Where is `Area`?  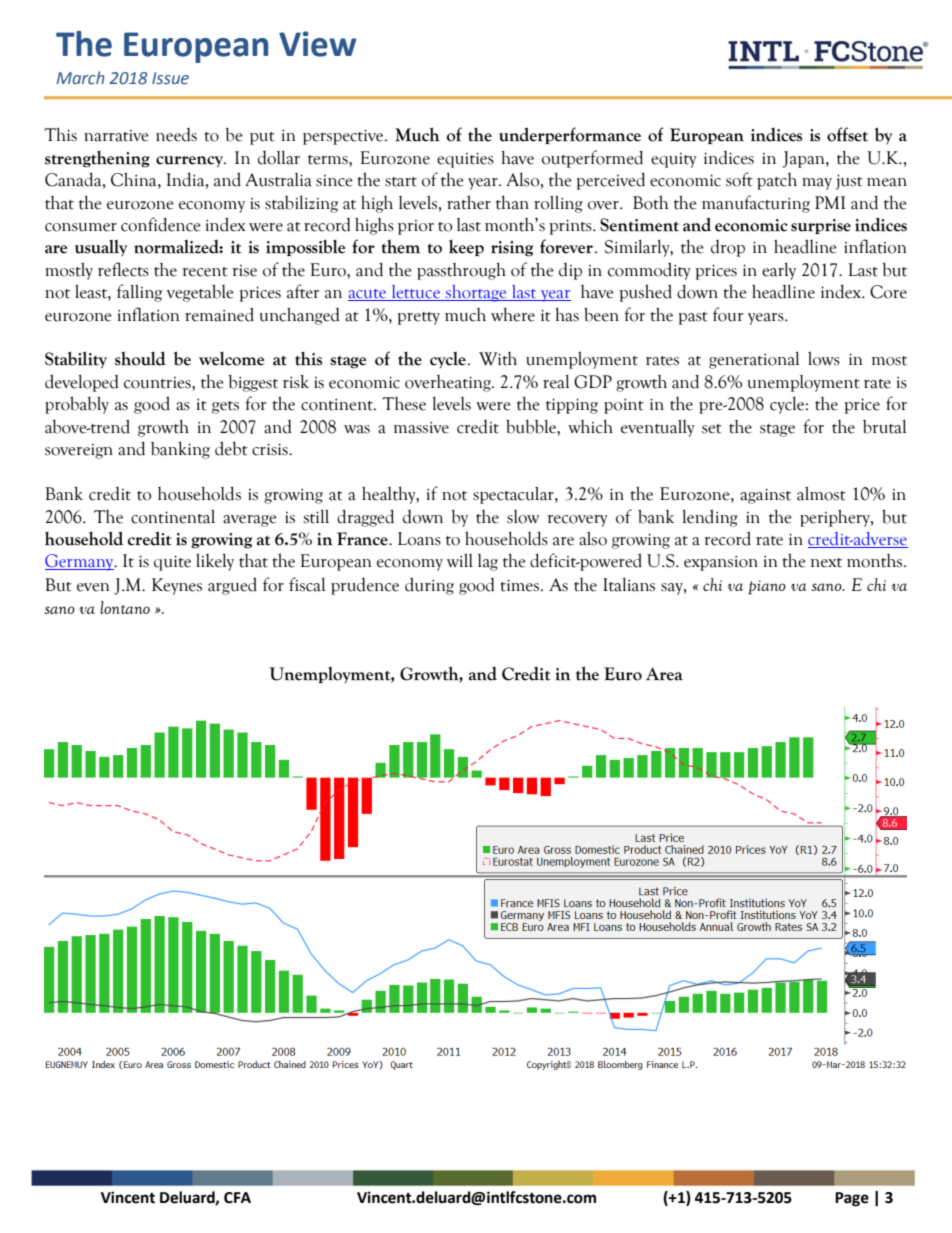 Area is located at coordinates (664, 674).
